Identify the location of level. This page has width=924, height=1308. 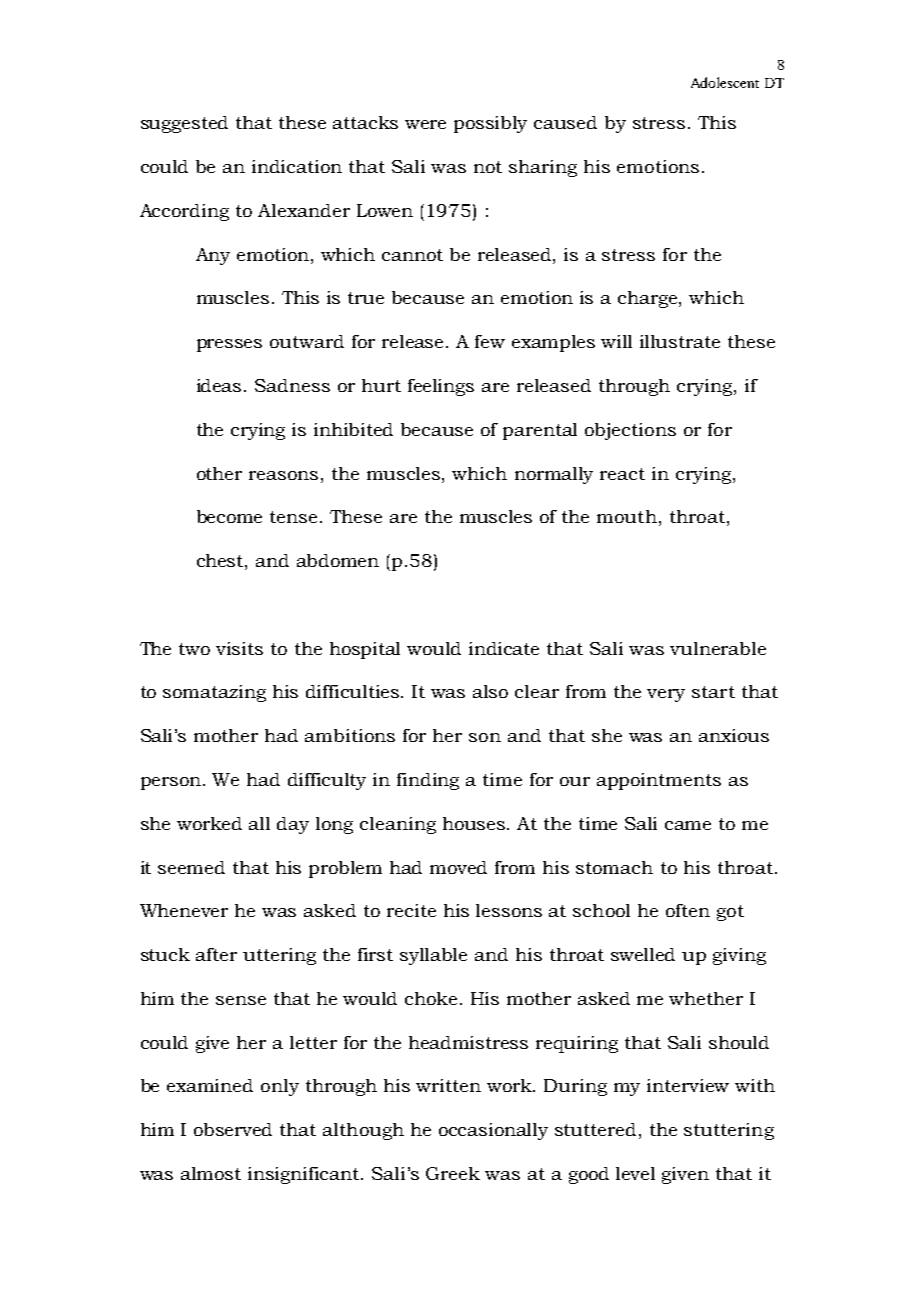
(635, 1173).
